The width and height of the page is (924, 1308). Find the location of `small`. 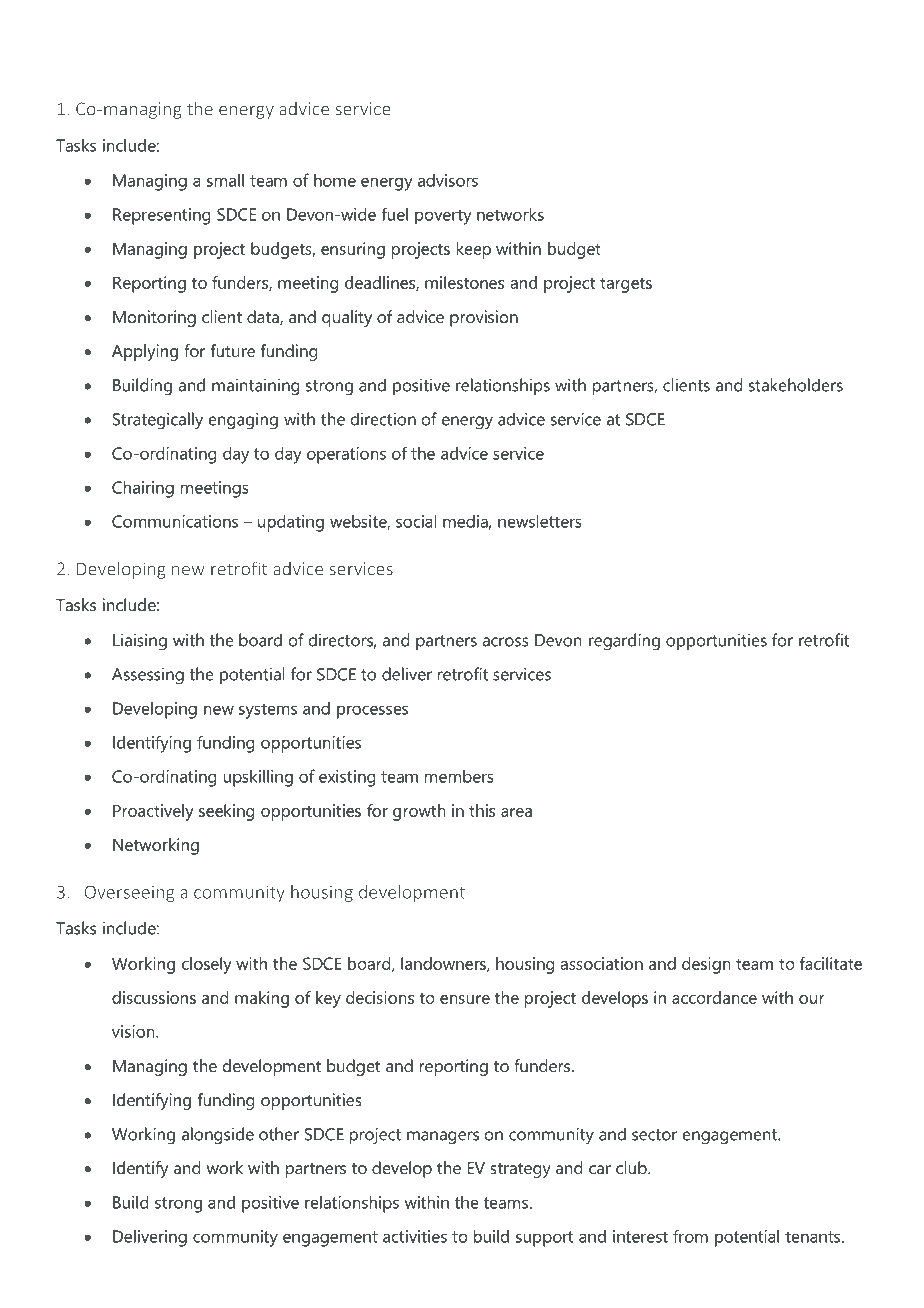

small is located at coordinates (225, 180).
